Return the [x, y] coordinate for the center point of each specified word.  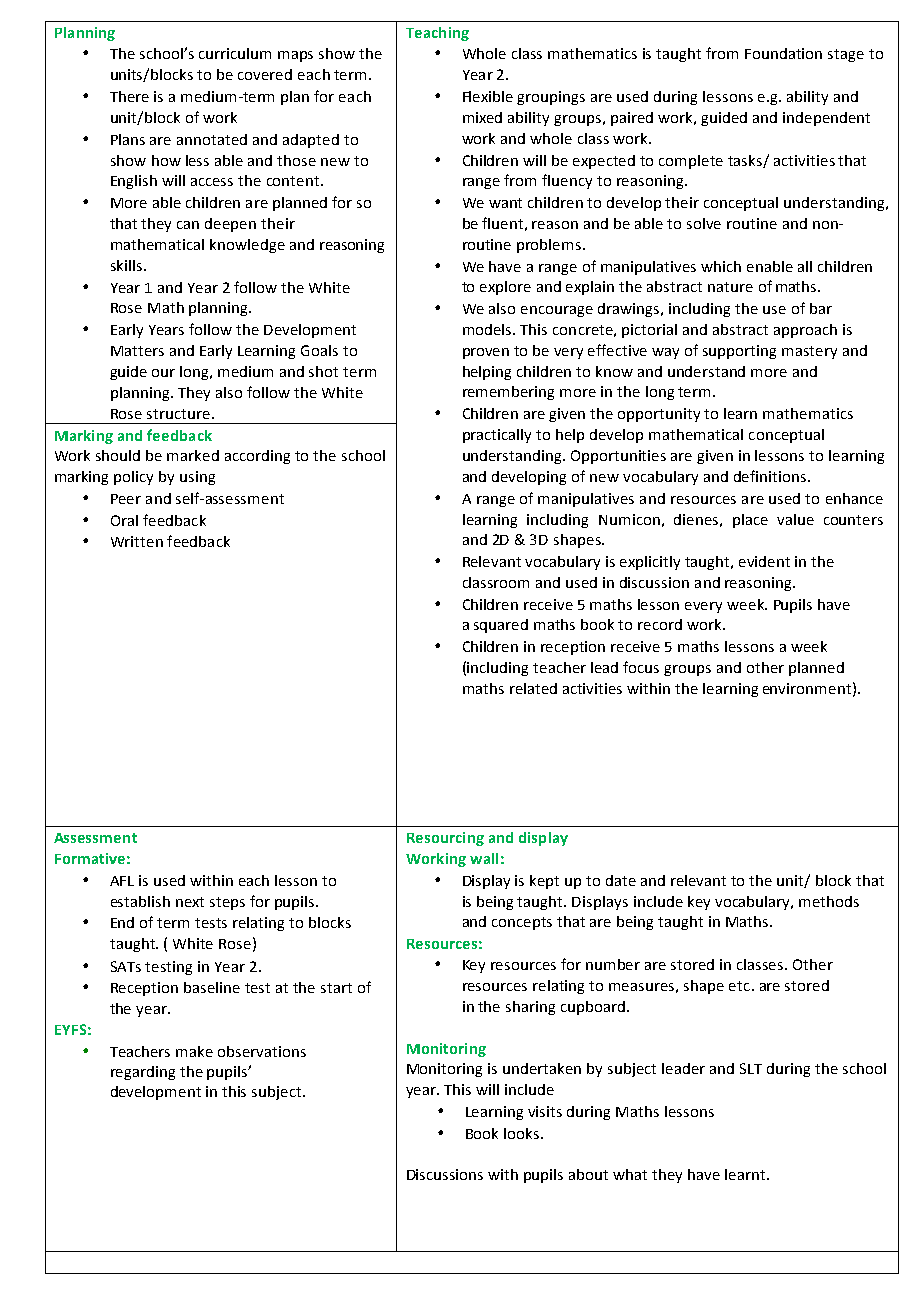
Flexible [488, 96]
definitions [770, 476]
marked [193, 455]
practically [497, 436]
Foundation [783, 53]
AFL [122, 881]
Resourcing [445, 839]
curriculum [235, 53]
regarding [143, 1073]
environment [807, 688]
